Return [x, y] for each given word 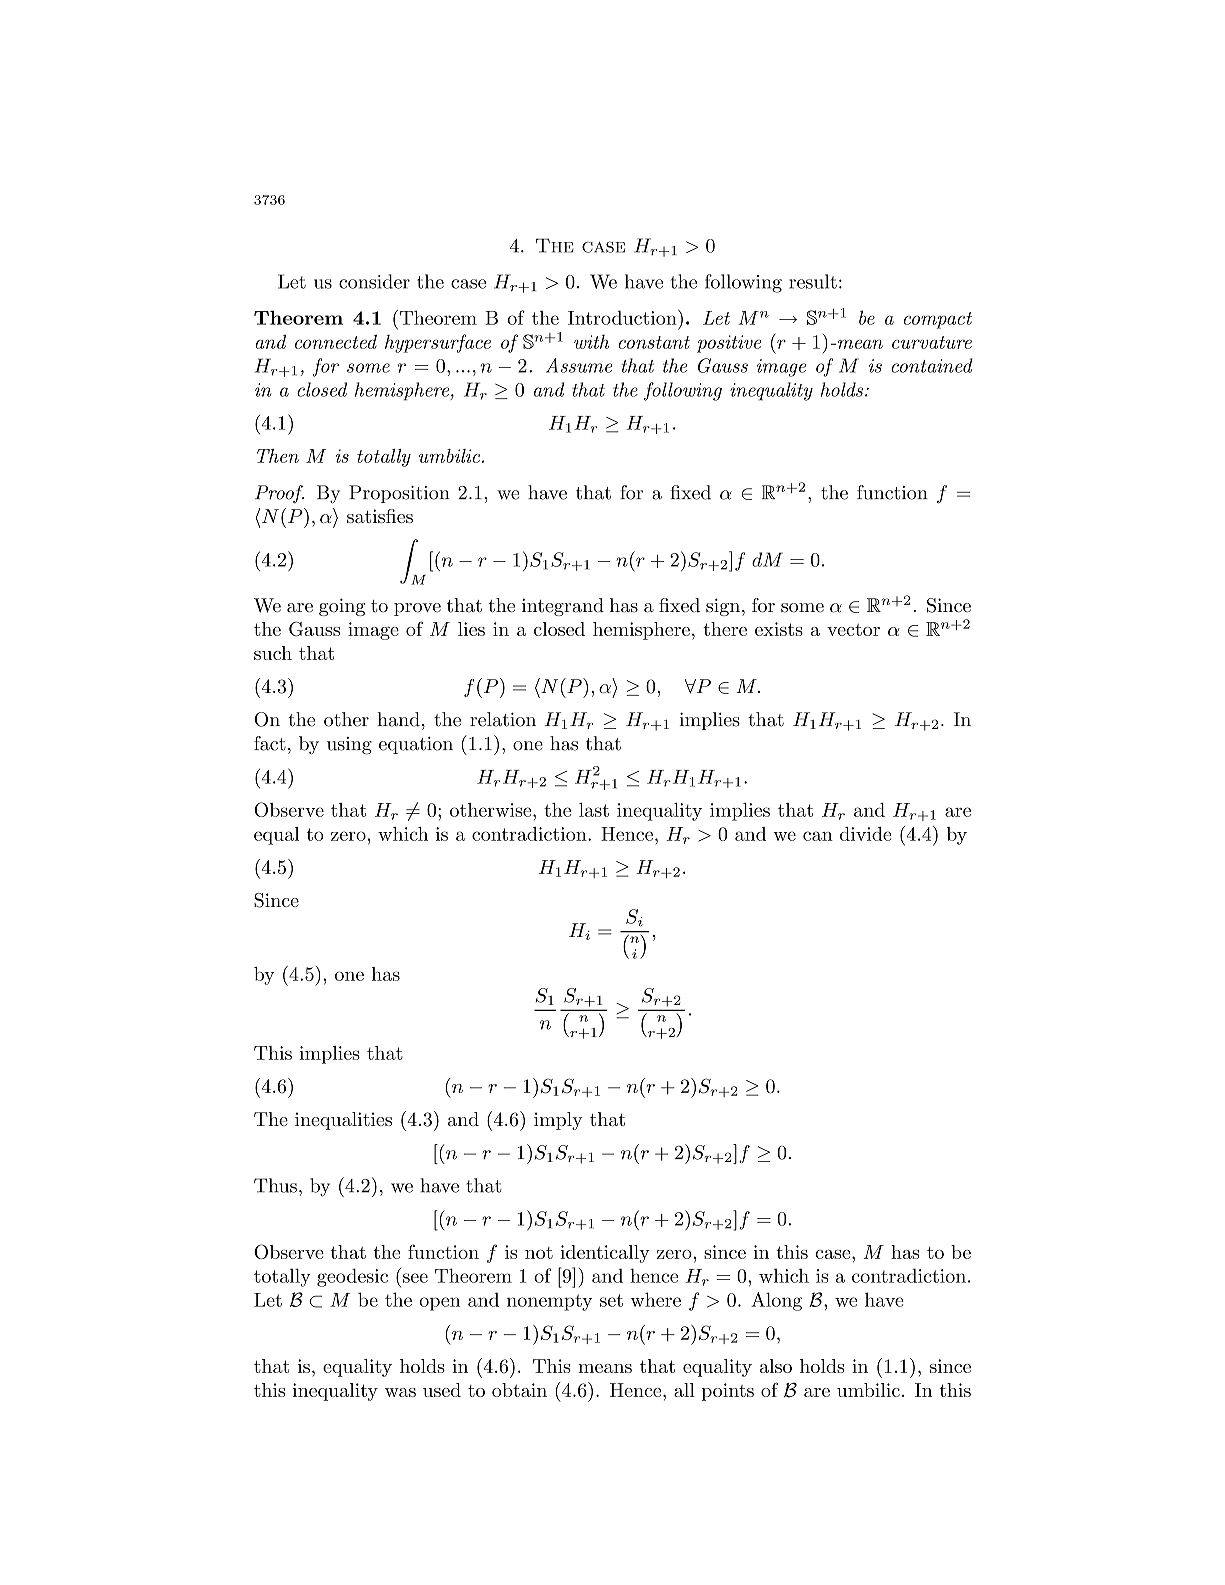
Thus [275, 1185]
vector [853, 630]
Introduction [623, 317]
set [611, 1300]
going [342, 607]
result [813, 281]
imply [558, 1121]
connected [336, 341]
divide [866, 834]
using [349, 746]
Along [776, 1301]
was [400, 1392]
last [594, 810]
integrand [563, 607]
